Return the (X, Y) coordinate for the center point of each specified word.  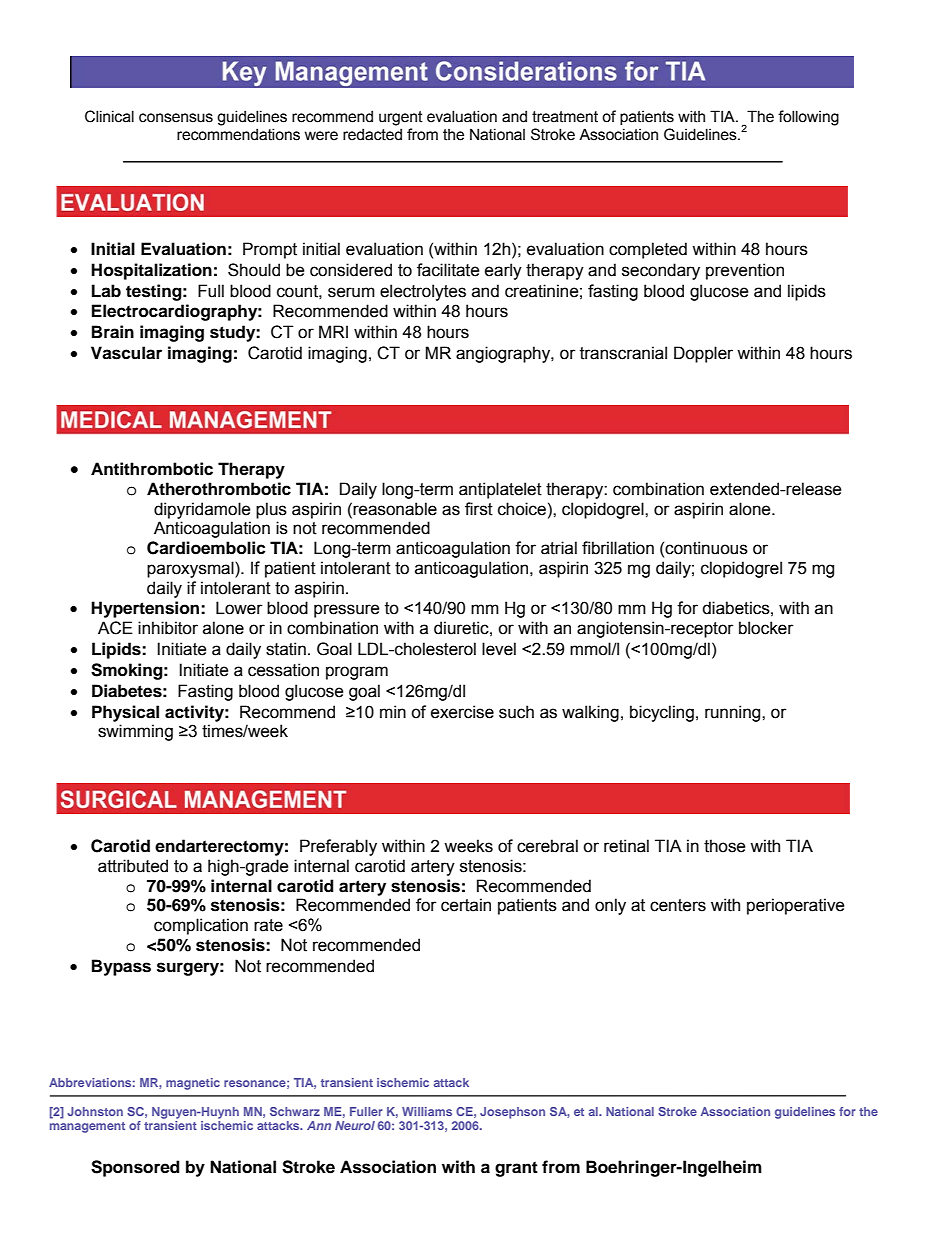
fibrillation (618, 548)
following (808, 118)
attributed (133, 866)
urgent (401, 118)
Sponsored (135, 1168)
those (724, 846)
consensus (176, 118)
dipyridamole (202, 510)
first (479, 509)
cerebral (547, 846)
